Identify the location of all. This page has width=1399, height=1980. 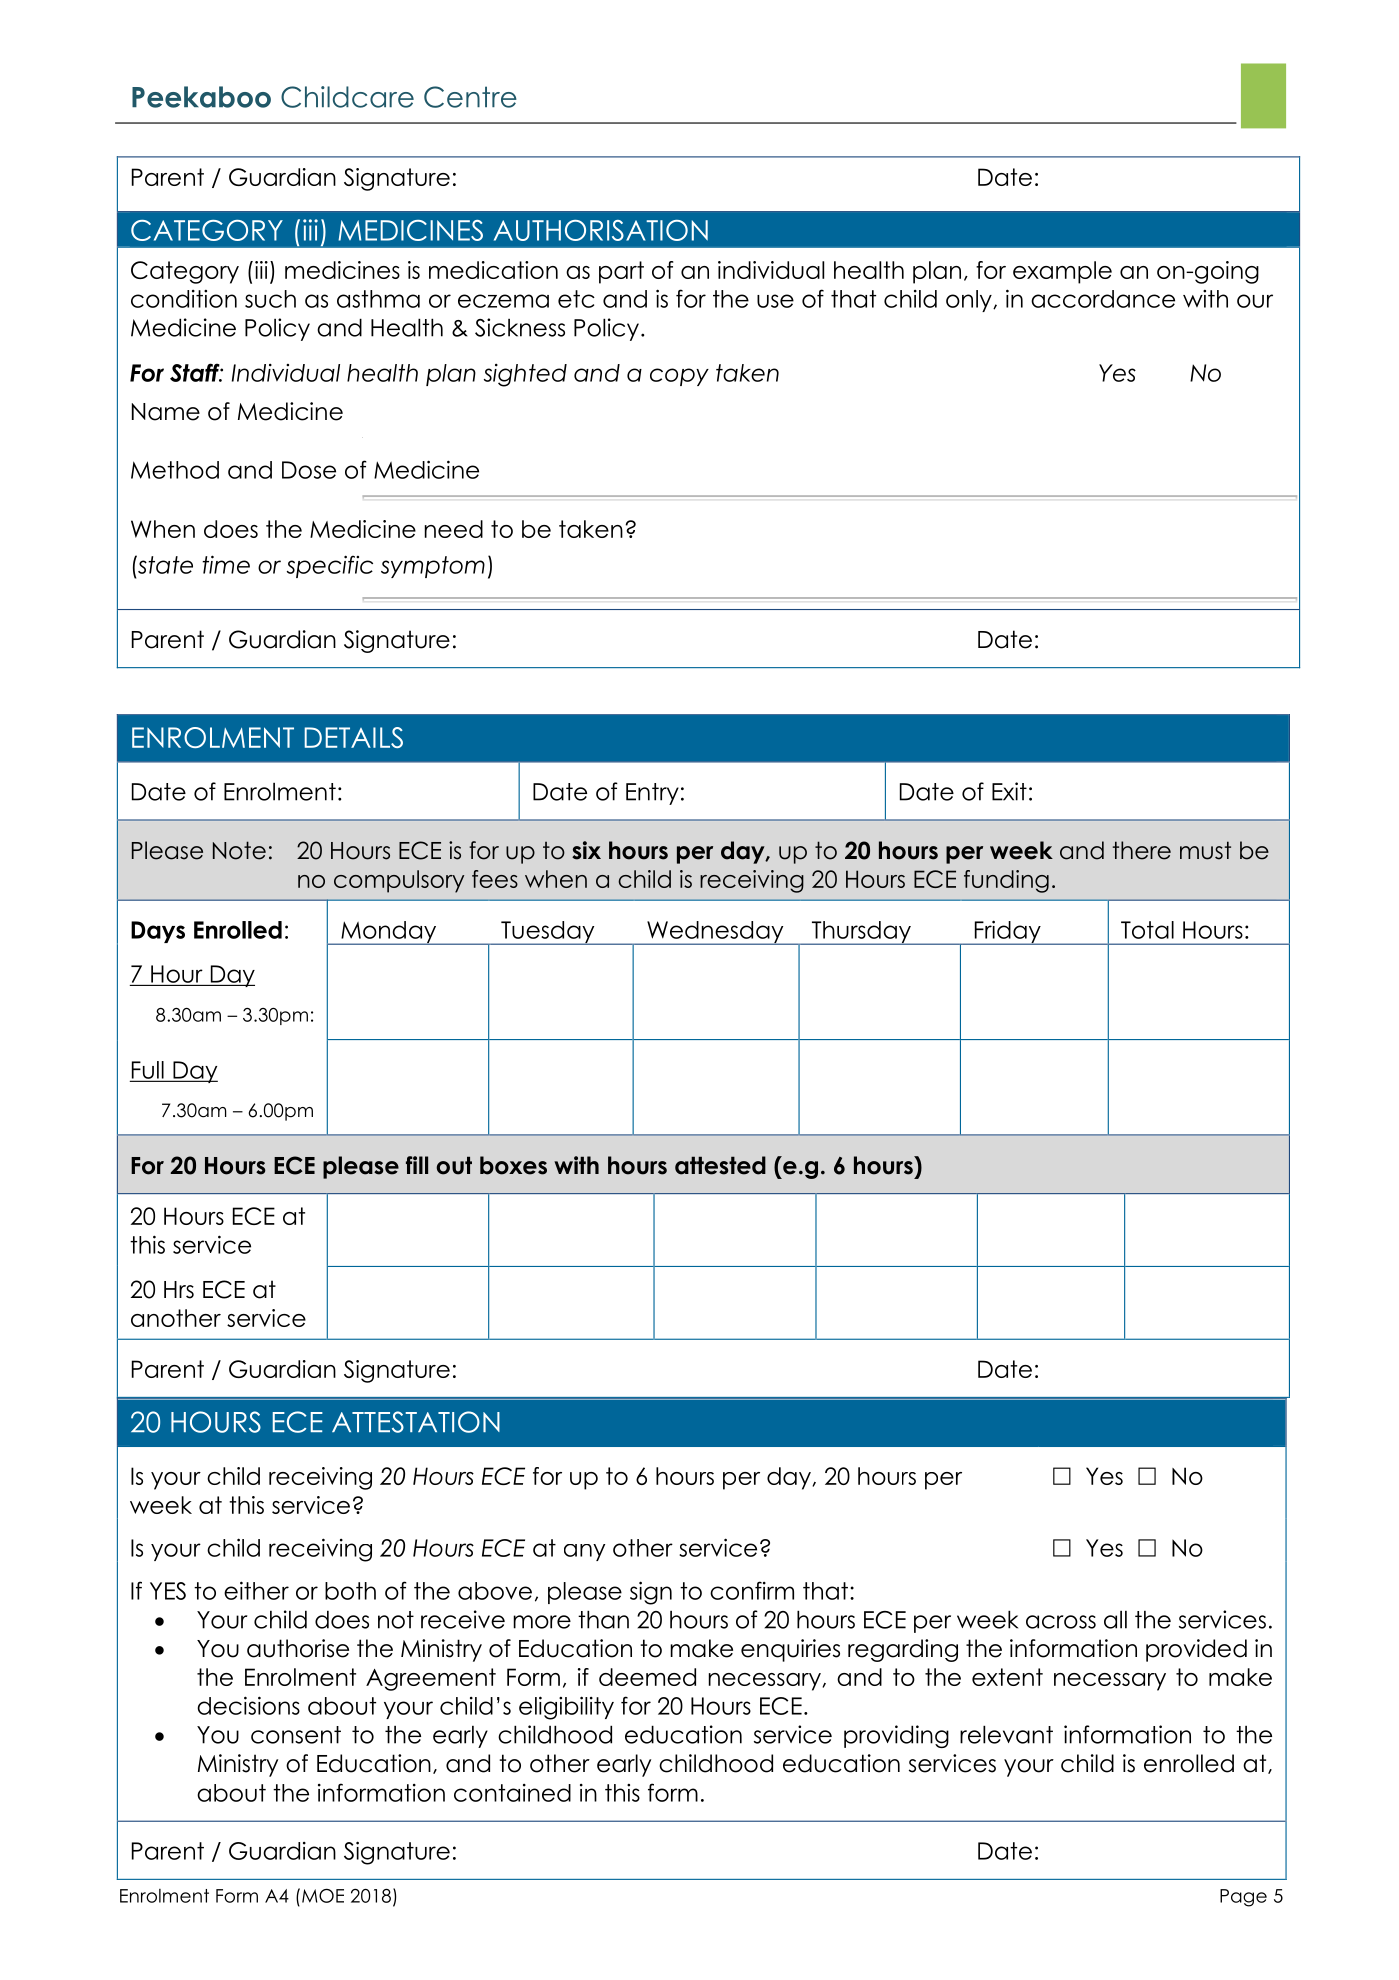
(1115, 1620).
